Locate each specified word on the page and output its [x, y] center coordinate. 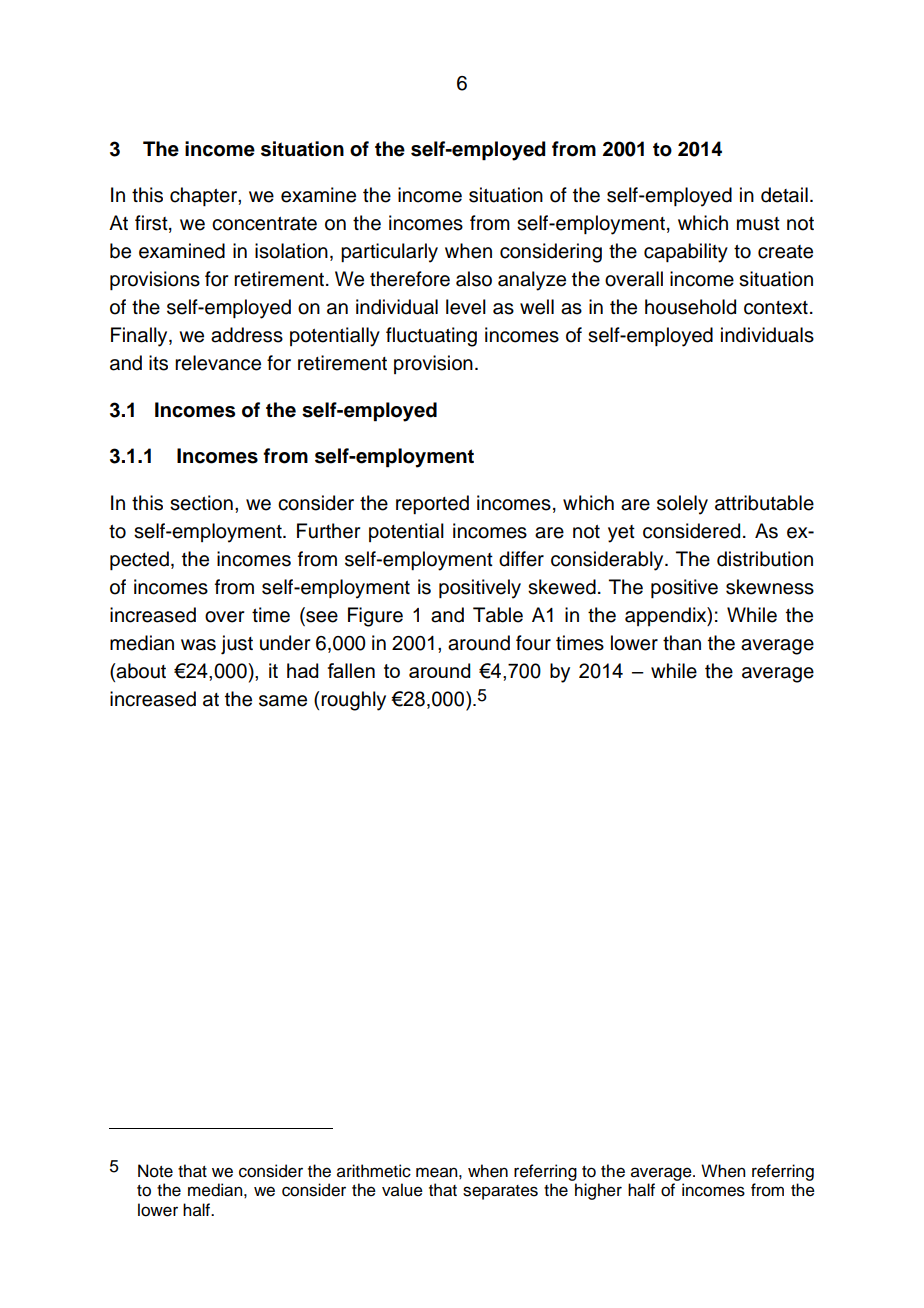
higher [598, 1191]
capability [686, 253]
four [533, 643]
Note [155, 1171]
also [474, 279]
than [682, 643]
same [283, 701]
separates [500, 1192]
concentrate [264, 224]
